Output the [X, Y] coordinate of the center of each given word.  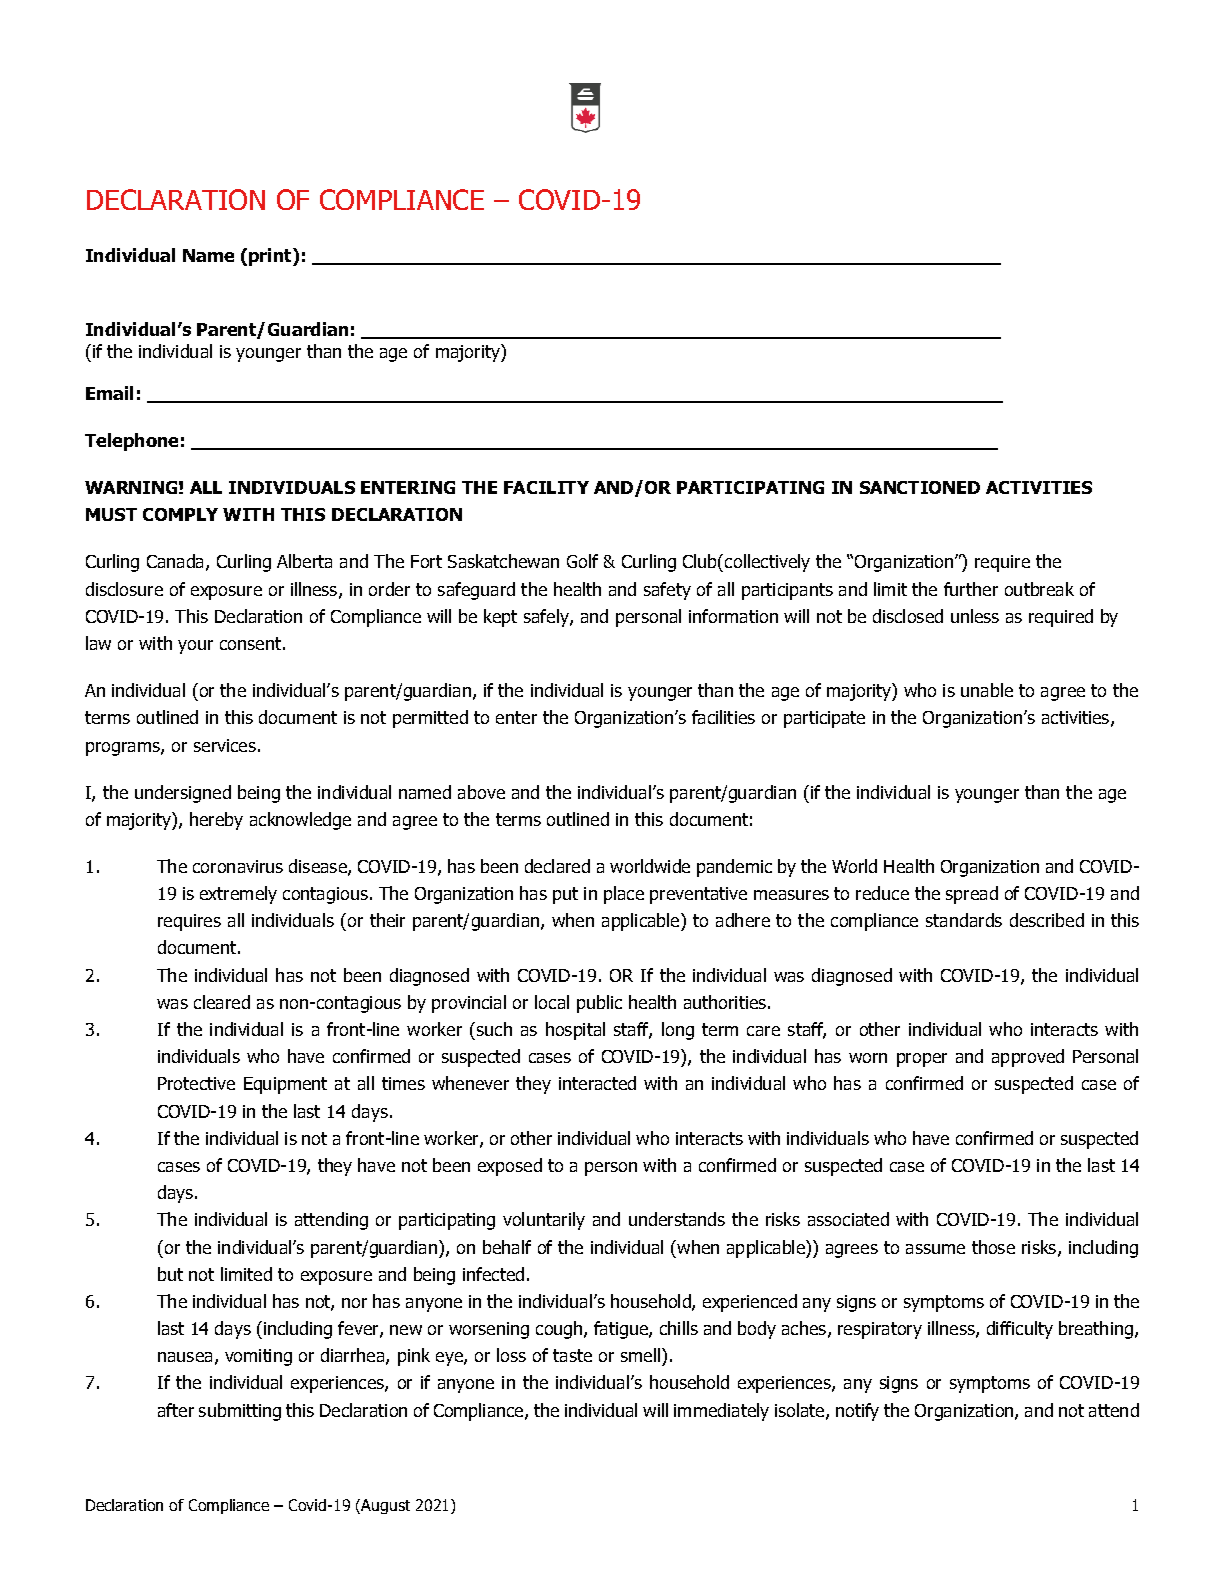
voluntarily [544, 1221]
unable [987, 690]
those [993, 1247]
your [195, 647]
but [170, 1274]
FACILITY [546, 487]
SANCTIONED [920, 487]
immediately [721, 1412]
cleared [222, 1002]
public [599, 1004]
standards [964, 920]
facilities [723, 717]
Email [109, 393]
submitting [240, 1412]
